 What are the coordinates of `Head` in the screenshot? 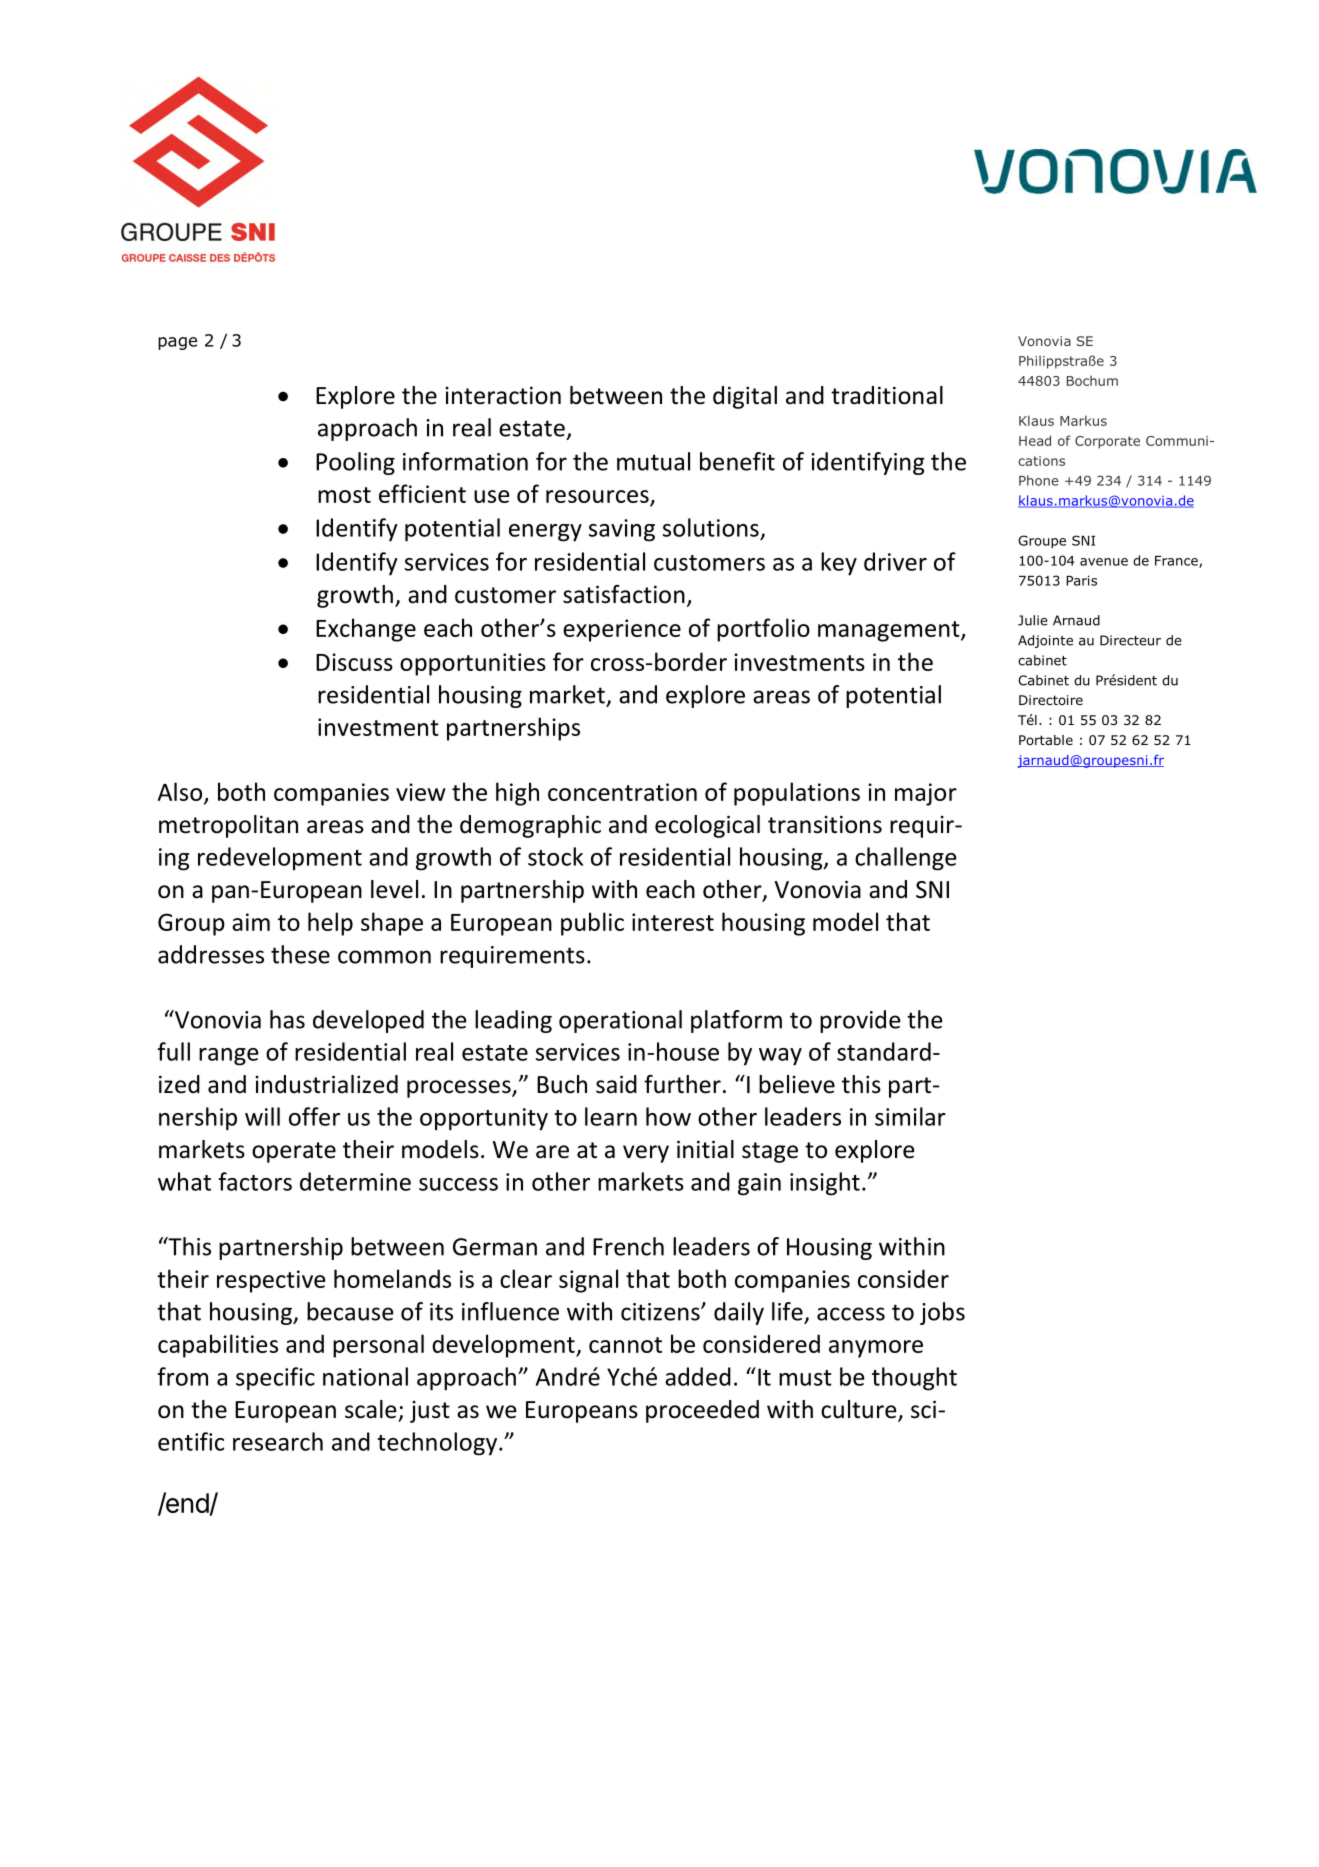 It's located at (1035, 440).
